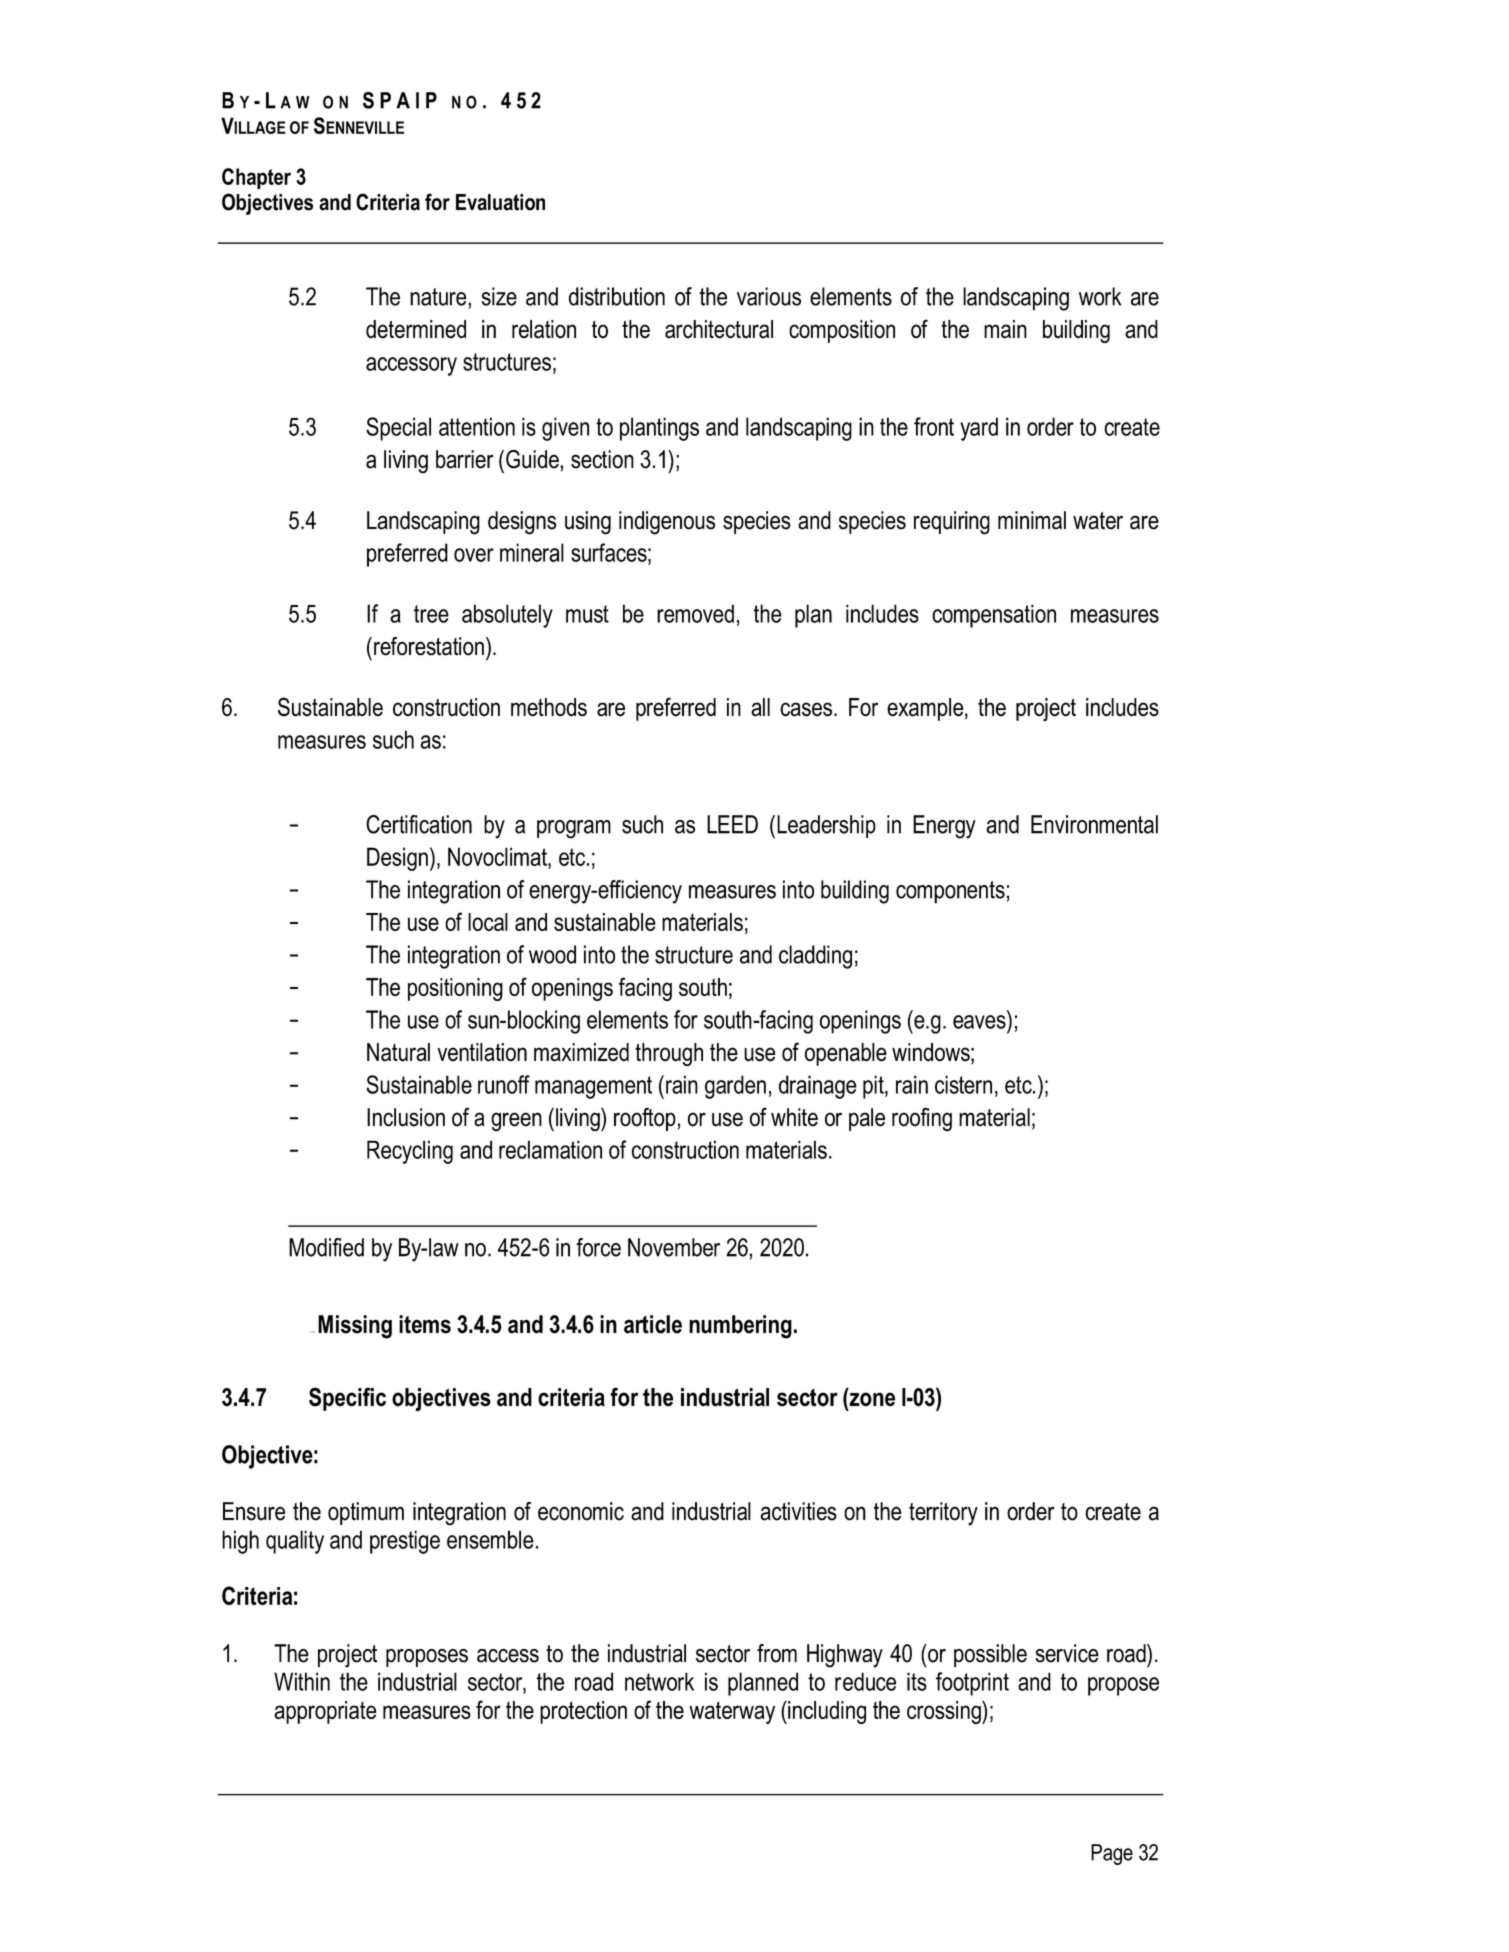 Image resolution: width=1509 pixels, height=1952 pixels. I want to click on tree, so click(431, 614).
